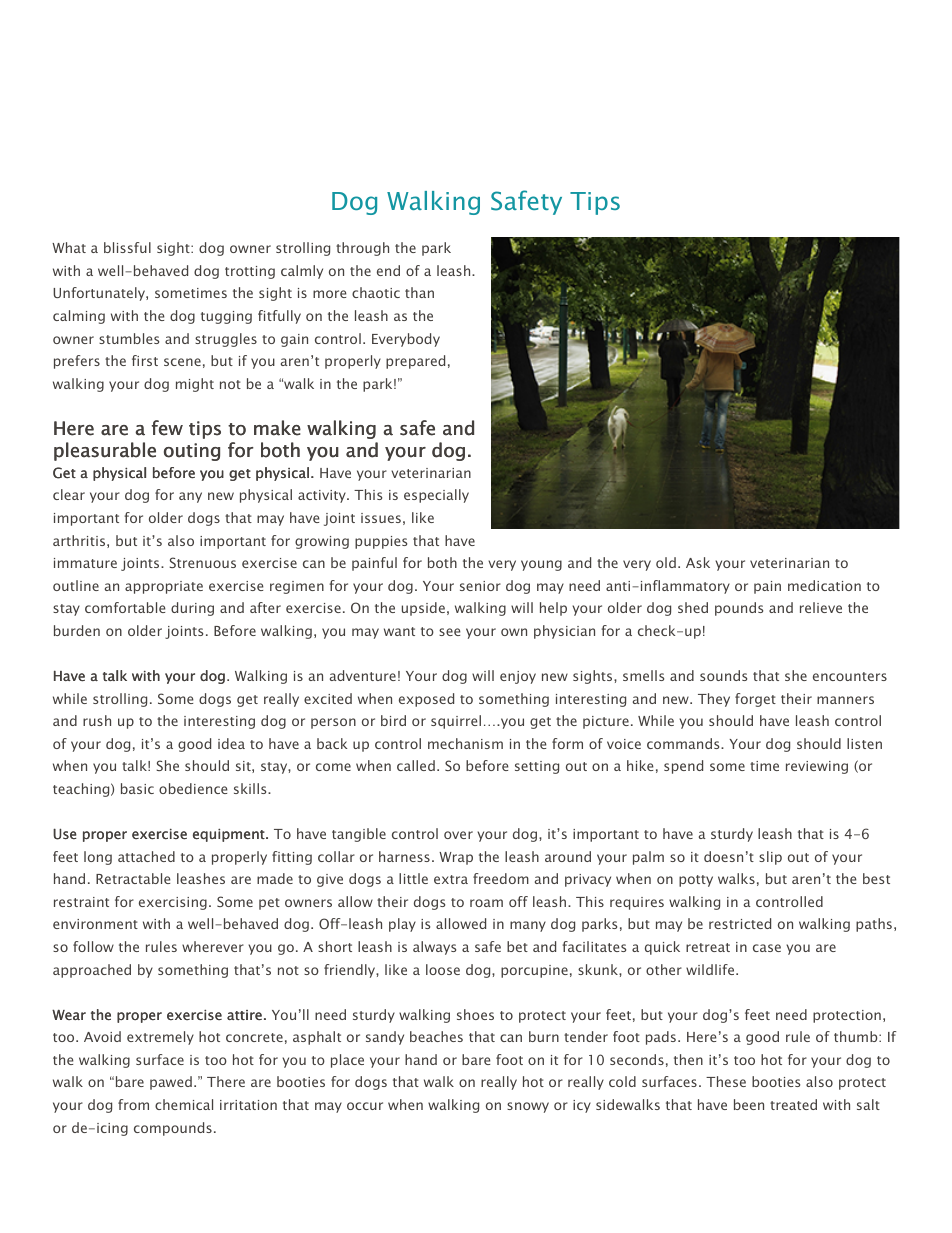  What do you see at coordinates (415, 362) in the screenshot?
I see `prepared` at bounding box center [415, 362].
